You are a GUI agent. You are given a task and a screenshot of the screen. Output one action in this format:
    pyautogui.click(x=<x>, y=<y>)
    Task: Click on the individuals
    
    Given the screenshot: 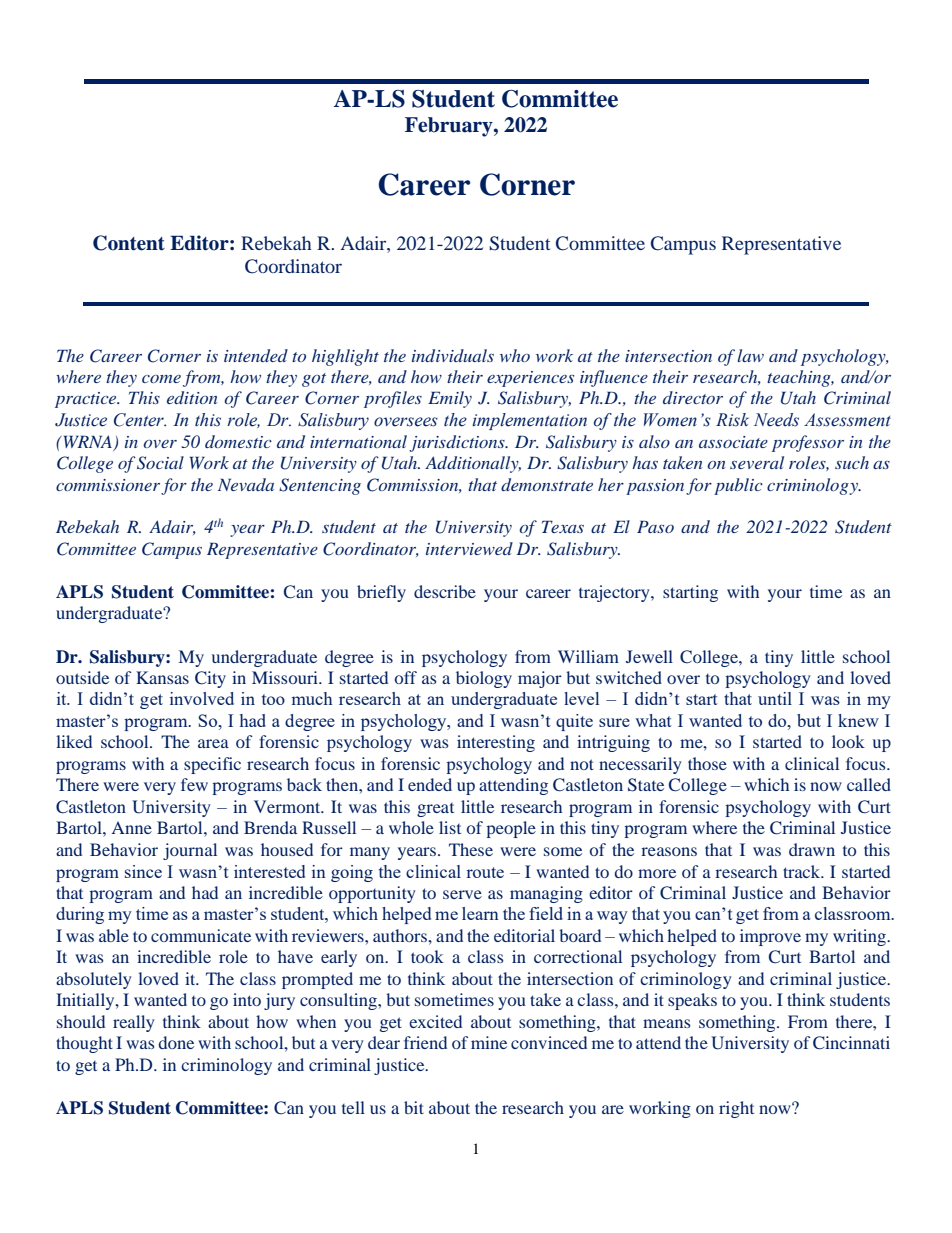 What is the action you would take?
    pyautogui.click(x=453, y=355)
